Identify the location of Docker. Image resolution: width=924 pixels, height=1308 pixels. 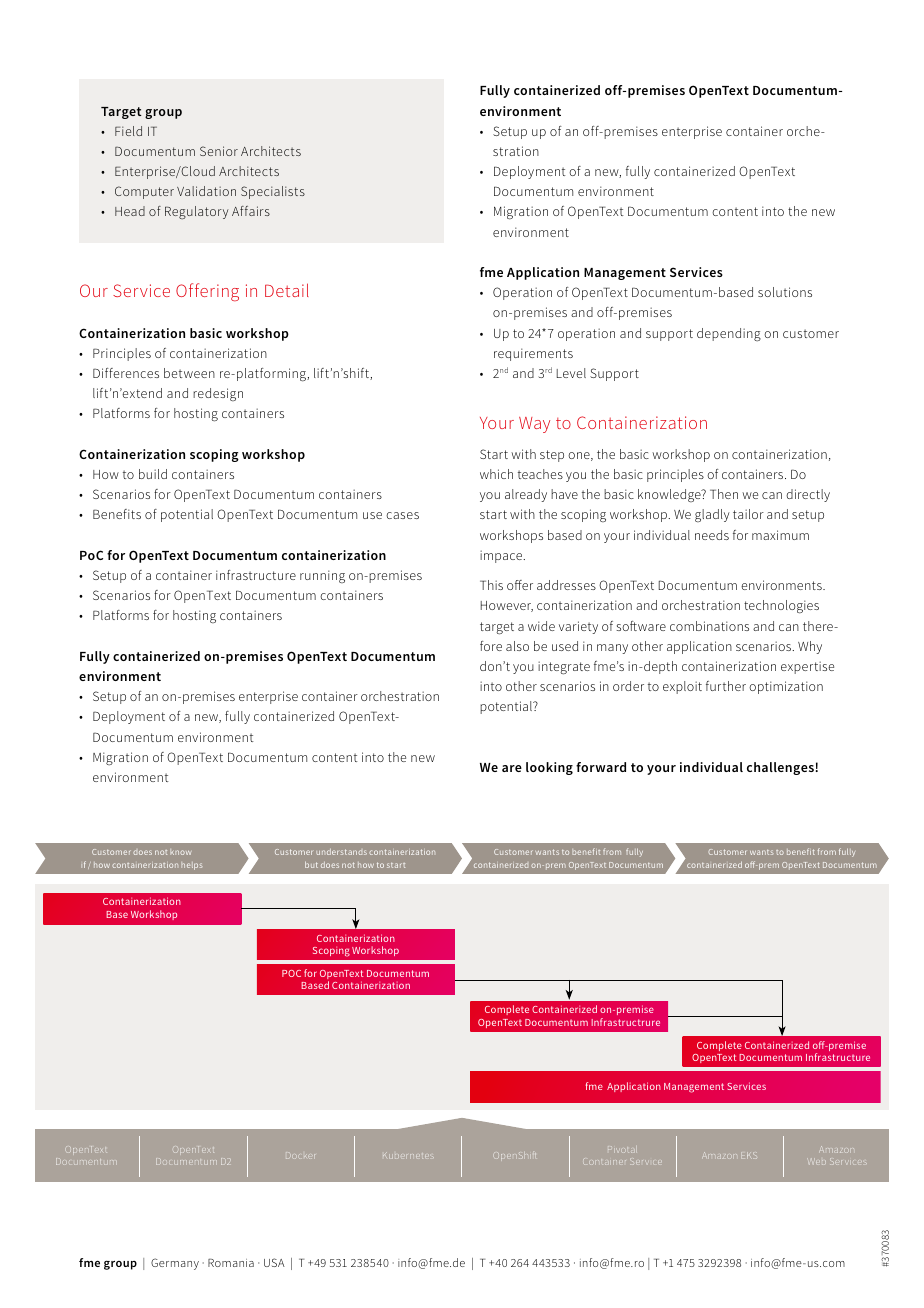
(300, 1156).
